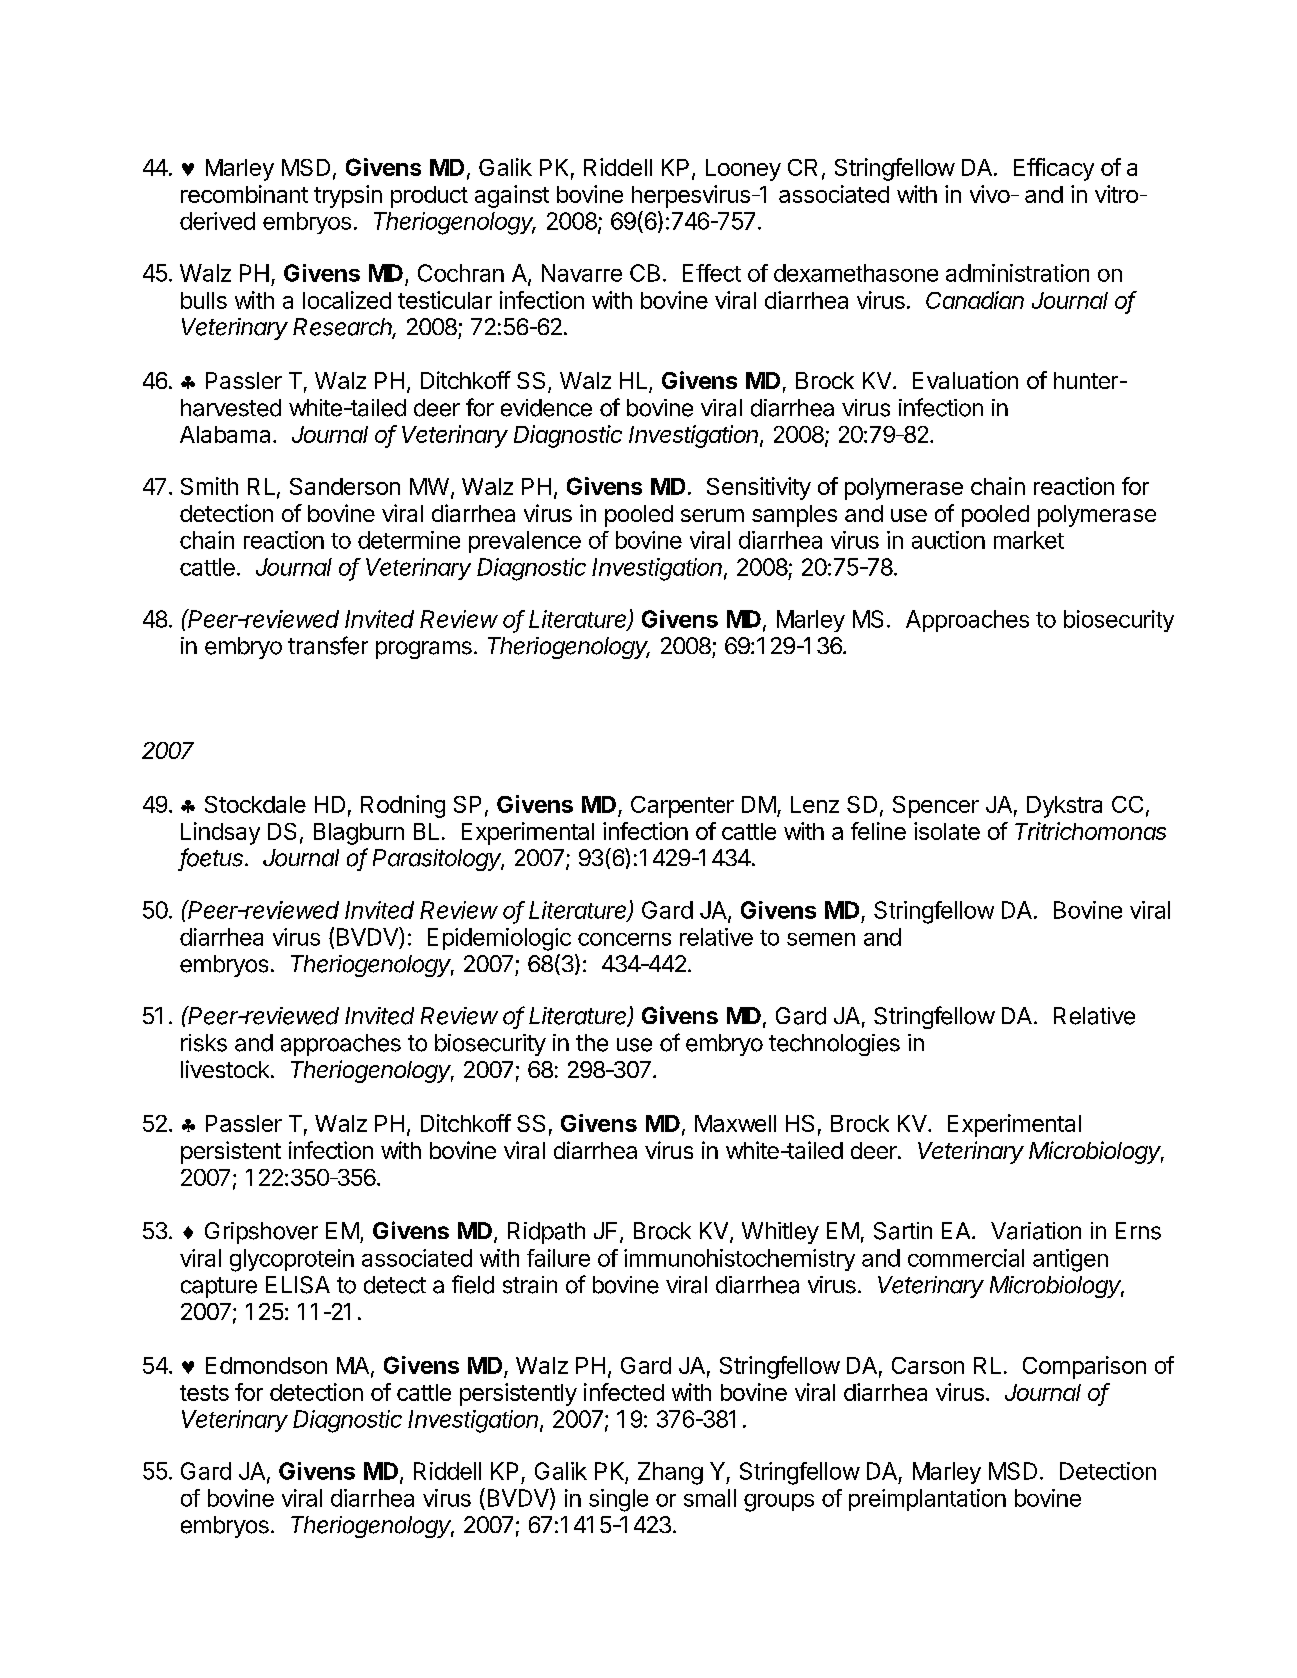 Image resolution: width=1297 pixels, height=1678 pixels. What do you see at coordinates (1054, 169) in the screenshot?
I see `Efficacy` at bounding box center [1054, 169].
